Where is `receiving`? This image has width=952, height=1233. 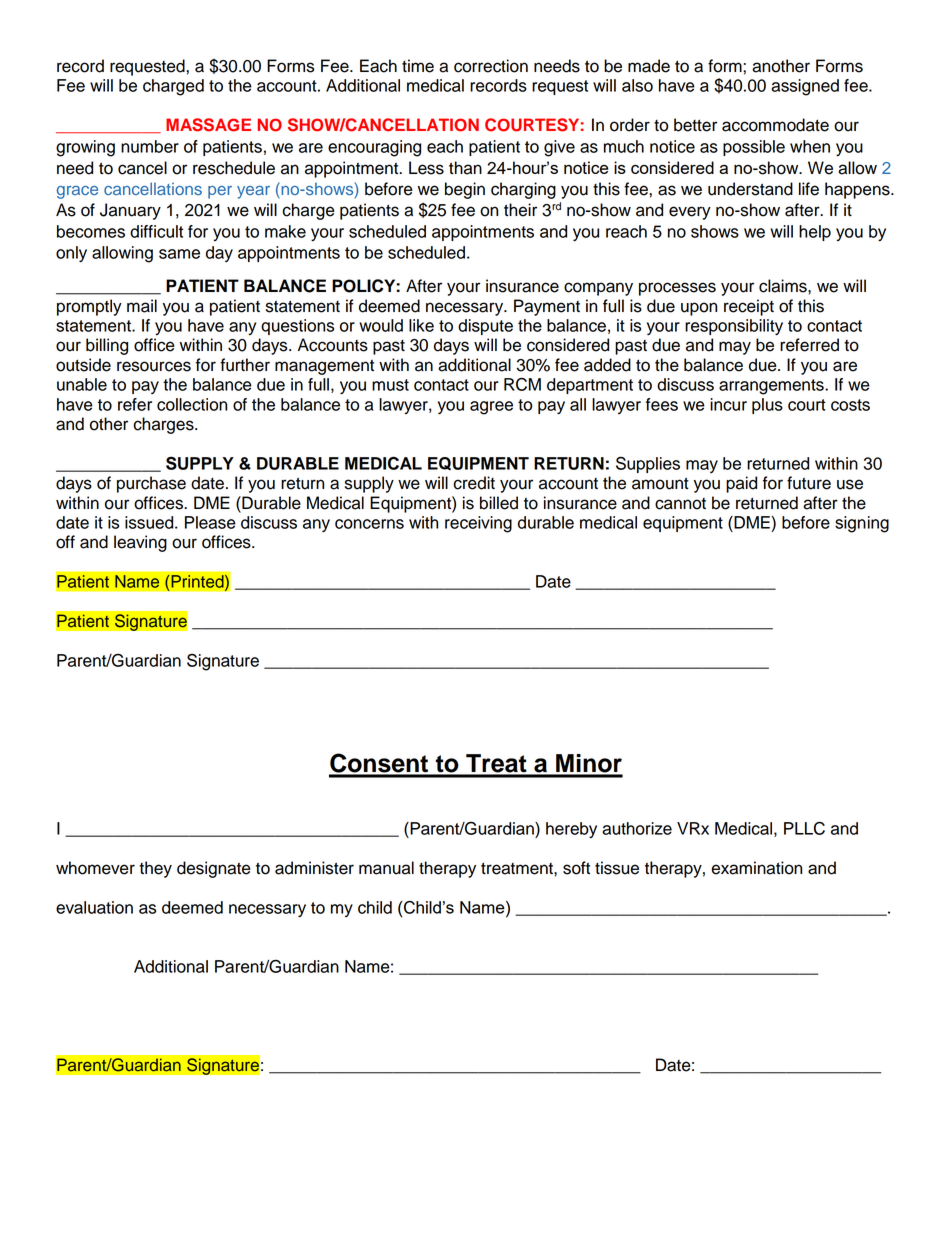
receiving is located at coordinates (478, 524).
